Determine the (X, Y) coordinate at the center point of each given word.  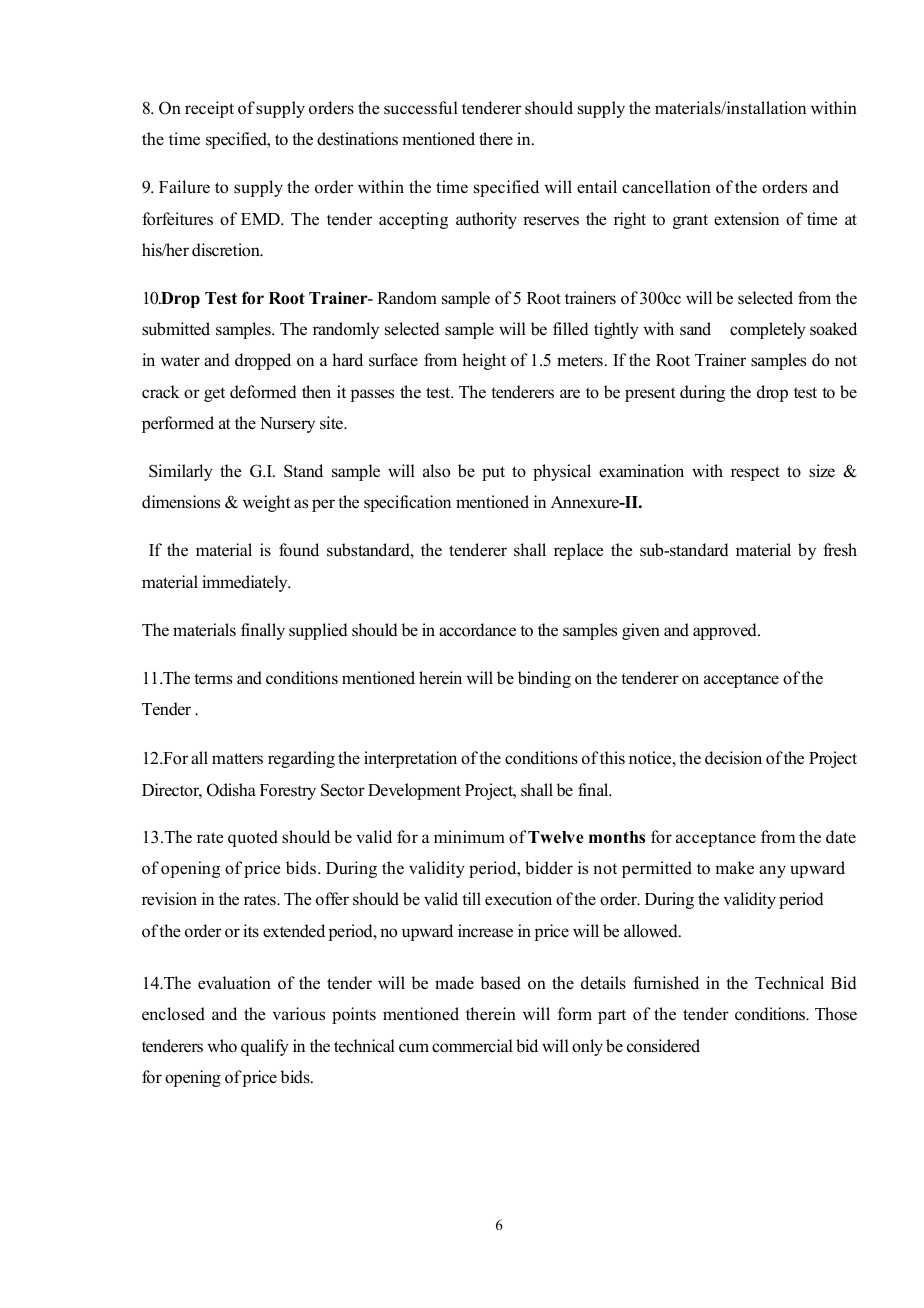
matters (237, 759)
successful (421, 108)
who (222, 1046)
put (493, 473)
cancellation (666, 187)
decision (733, 758)
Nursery (287, 425)
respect (755, 473)
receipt (209, 109)
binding (544, 679)
